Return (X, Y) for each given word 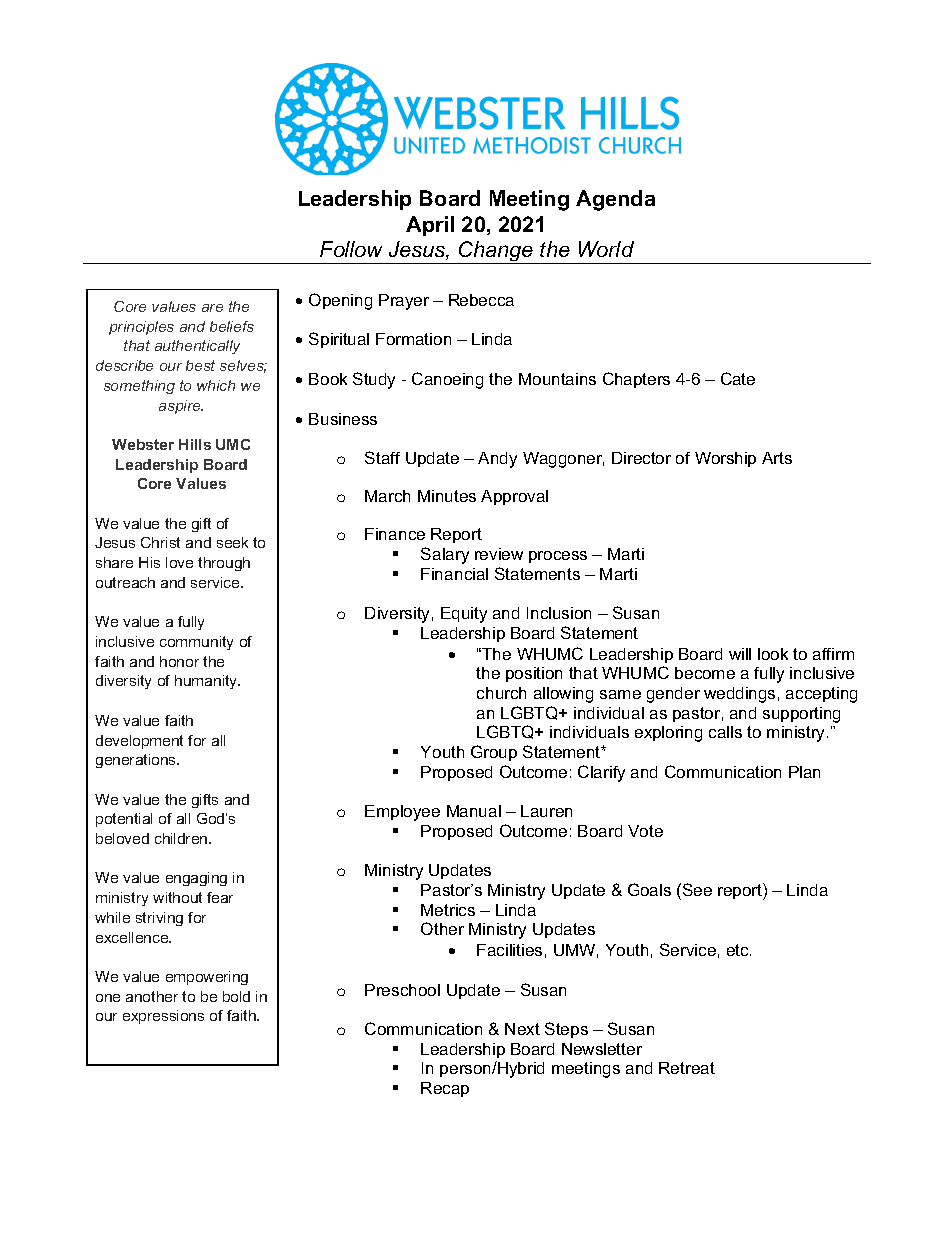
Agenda (615, 200)
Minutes (447, 496)
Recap (445, 1089)
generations (137, 761)
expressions (163, 1017)
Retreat (687, 1068)
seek (232, 542)
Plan (804, 772)
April (430, 226)
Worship (725, 459)
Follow (351, 249)
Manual (474, 811)
